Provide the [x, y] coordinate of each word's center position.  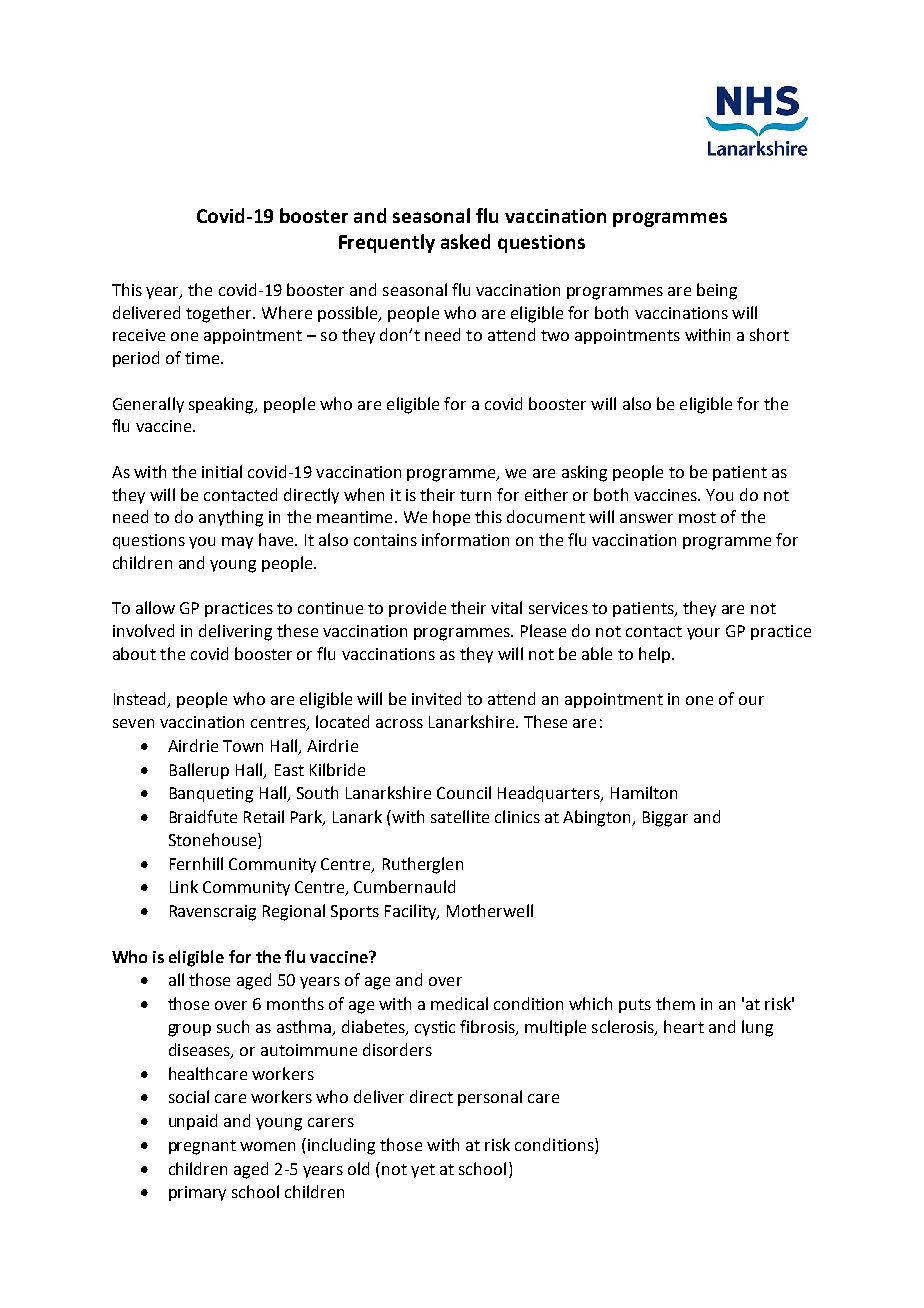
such [233, 1026]
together [220, 314]
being [717, 291]
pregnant [202, 1147]
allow [155, 607]
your [703, 634]
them [675, 1003]
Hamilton [644, 792]
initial [222, 471]
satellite [460, 816]
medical [459, 1003]
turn [475, 495]
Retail [264, 816]
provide [417, 609]
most [697, 517]
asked [465, 241]
